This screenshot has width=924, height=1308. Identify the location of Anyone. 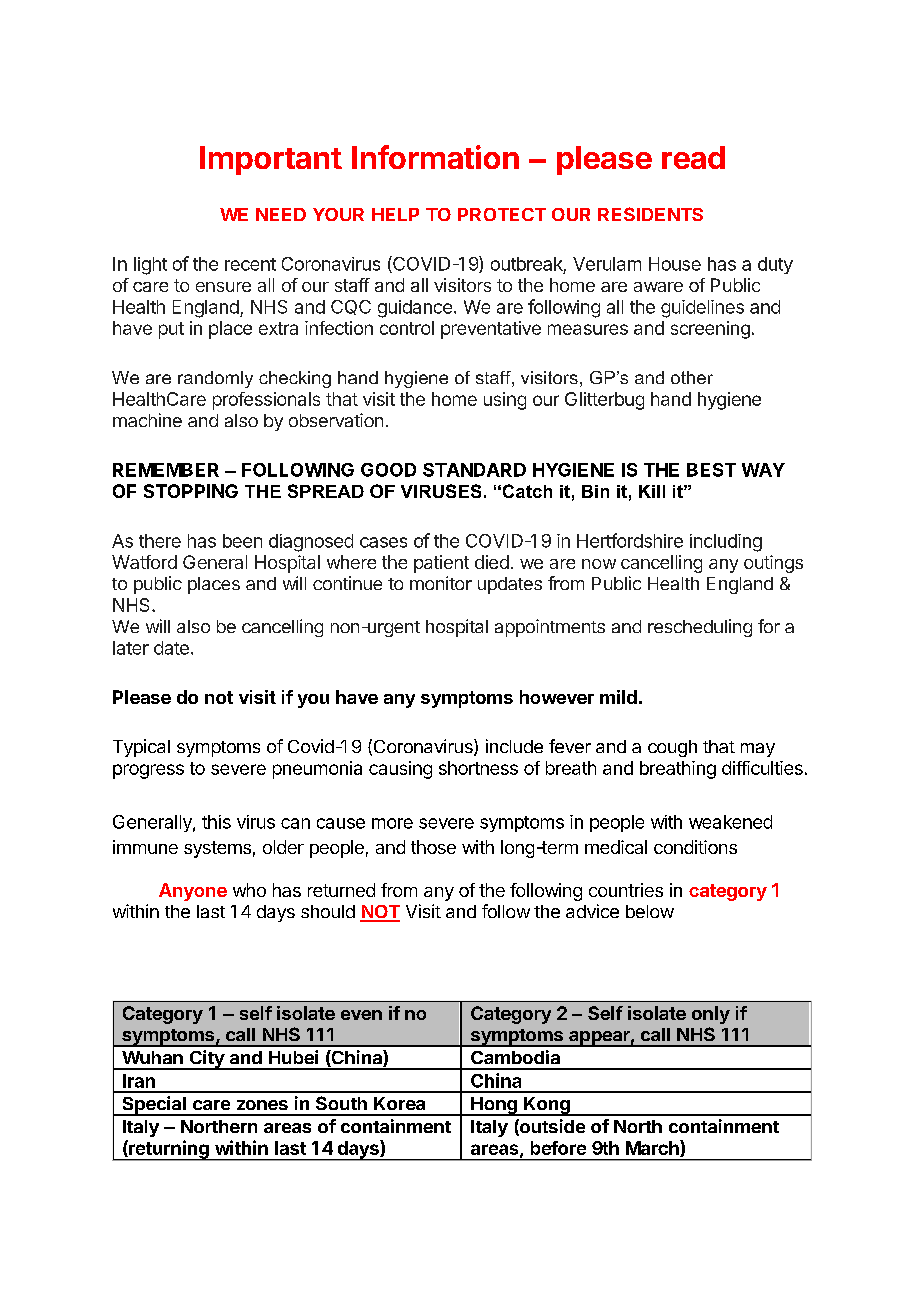
(193, 892).
